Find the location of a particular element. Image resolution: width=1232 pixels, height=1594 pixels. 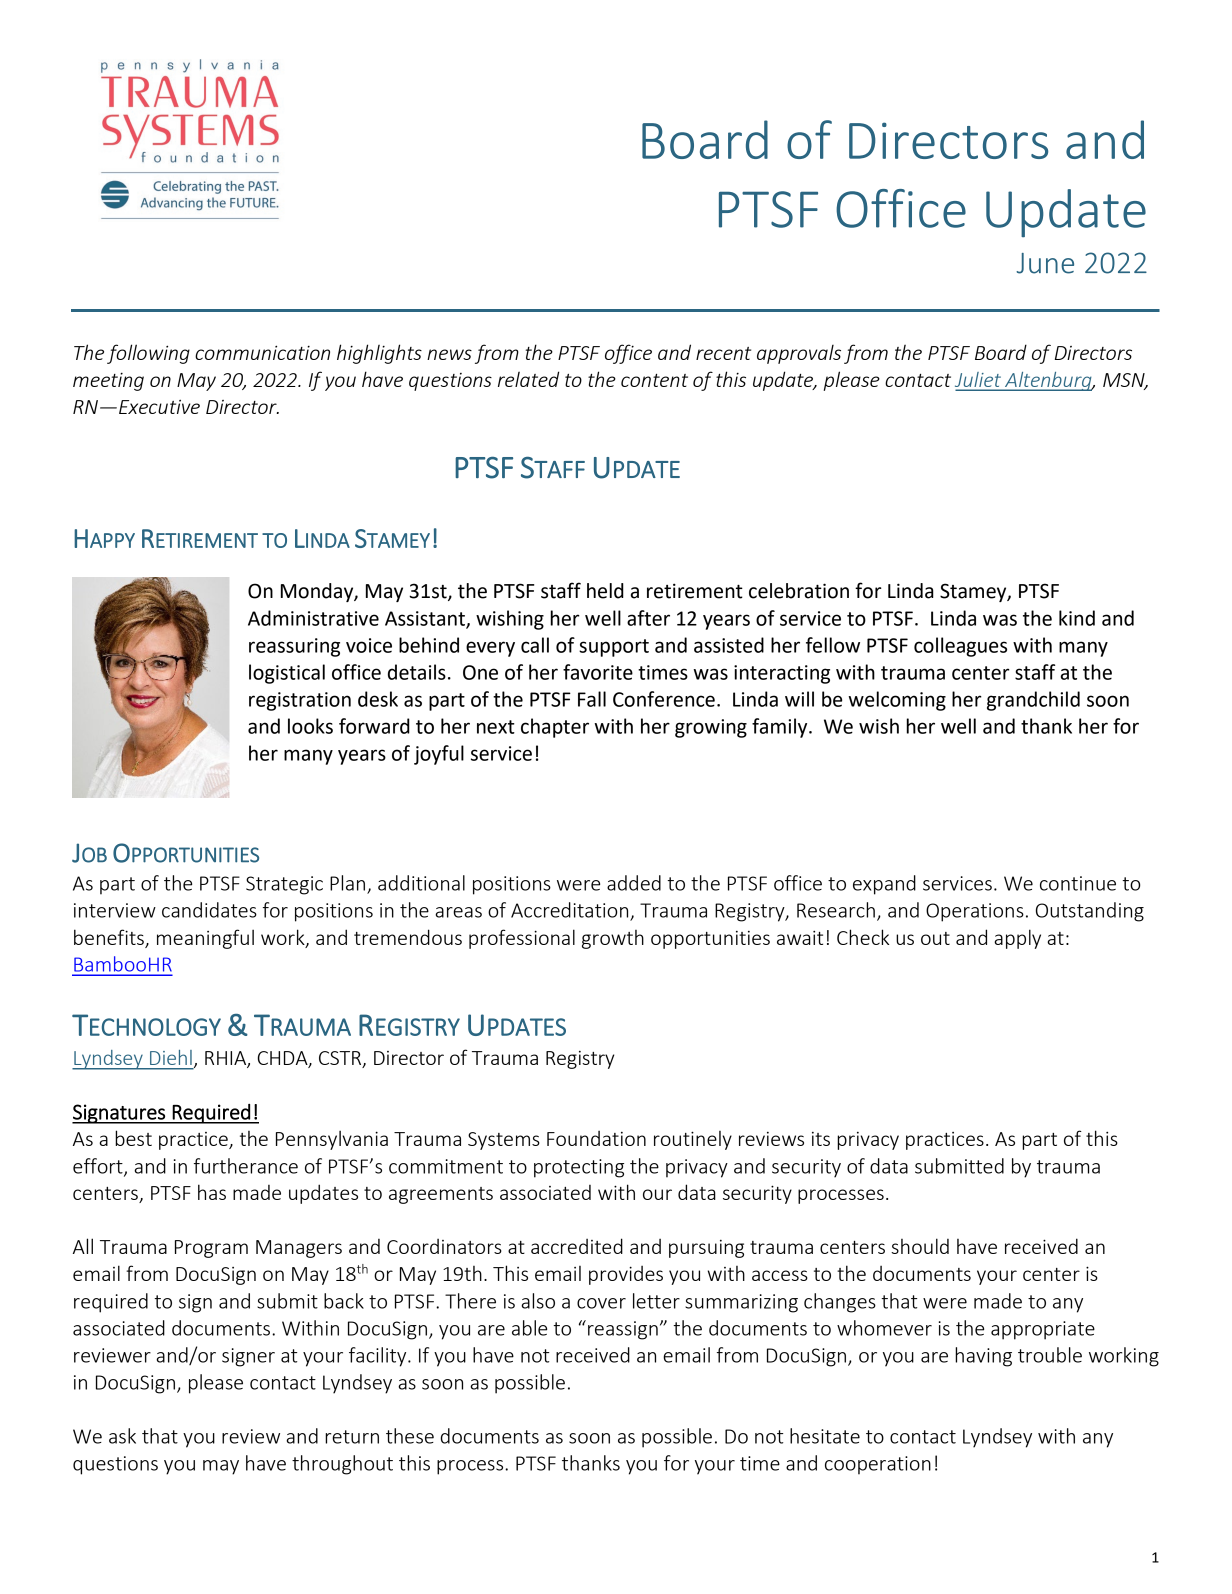

added is located at coordinates (634, 883).
